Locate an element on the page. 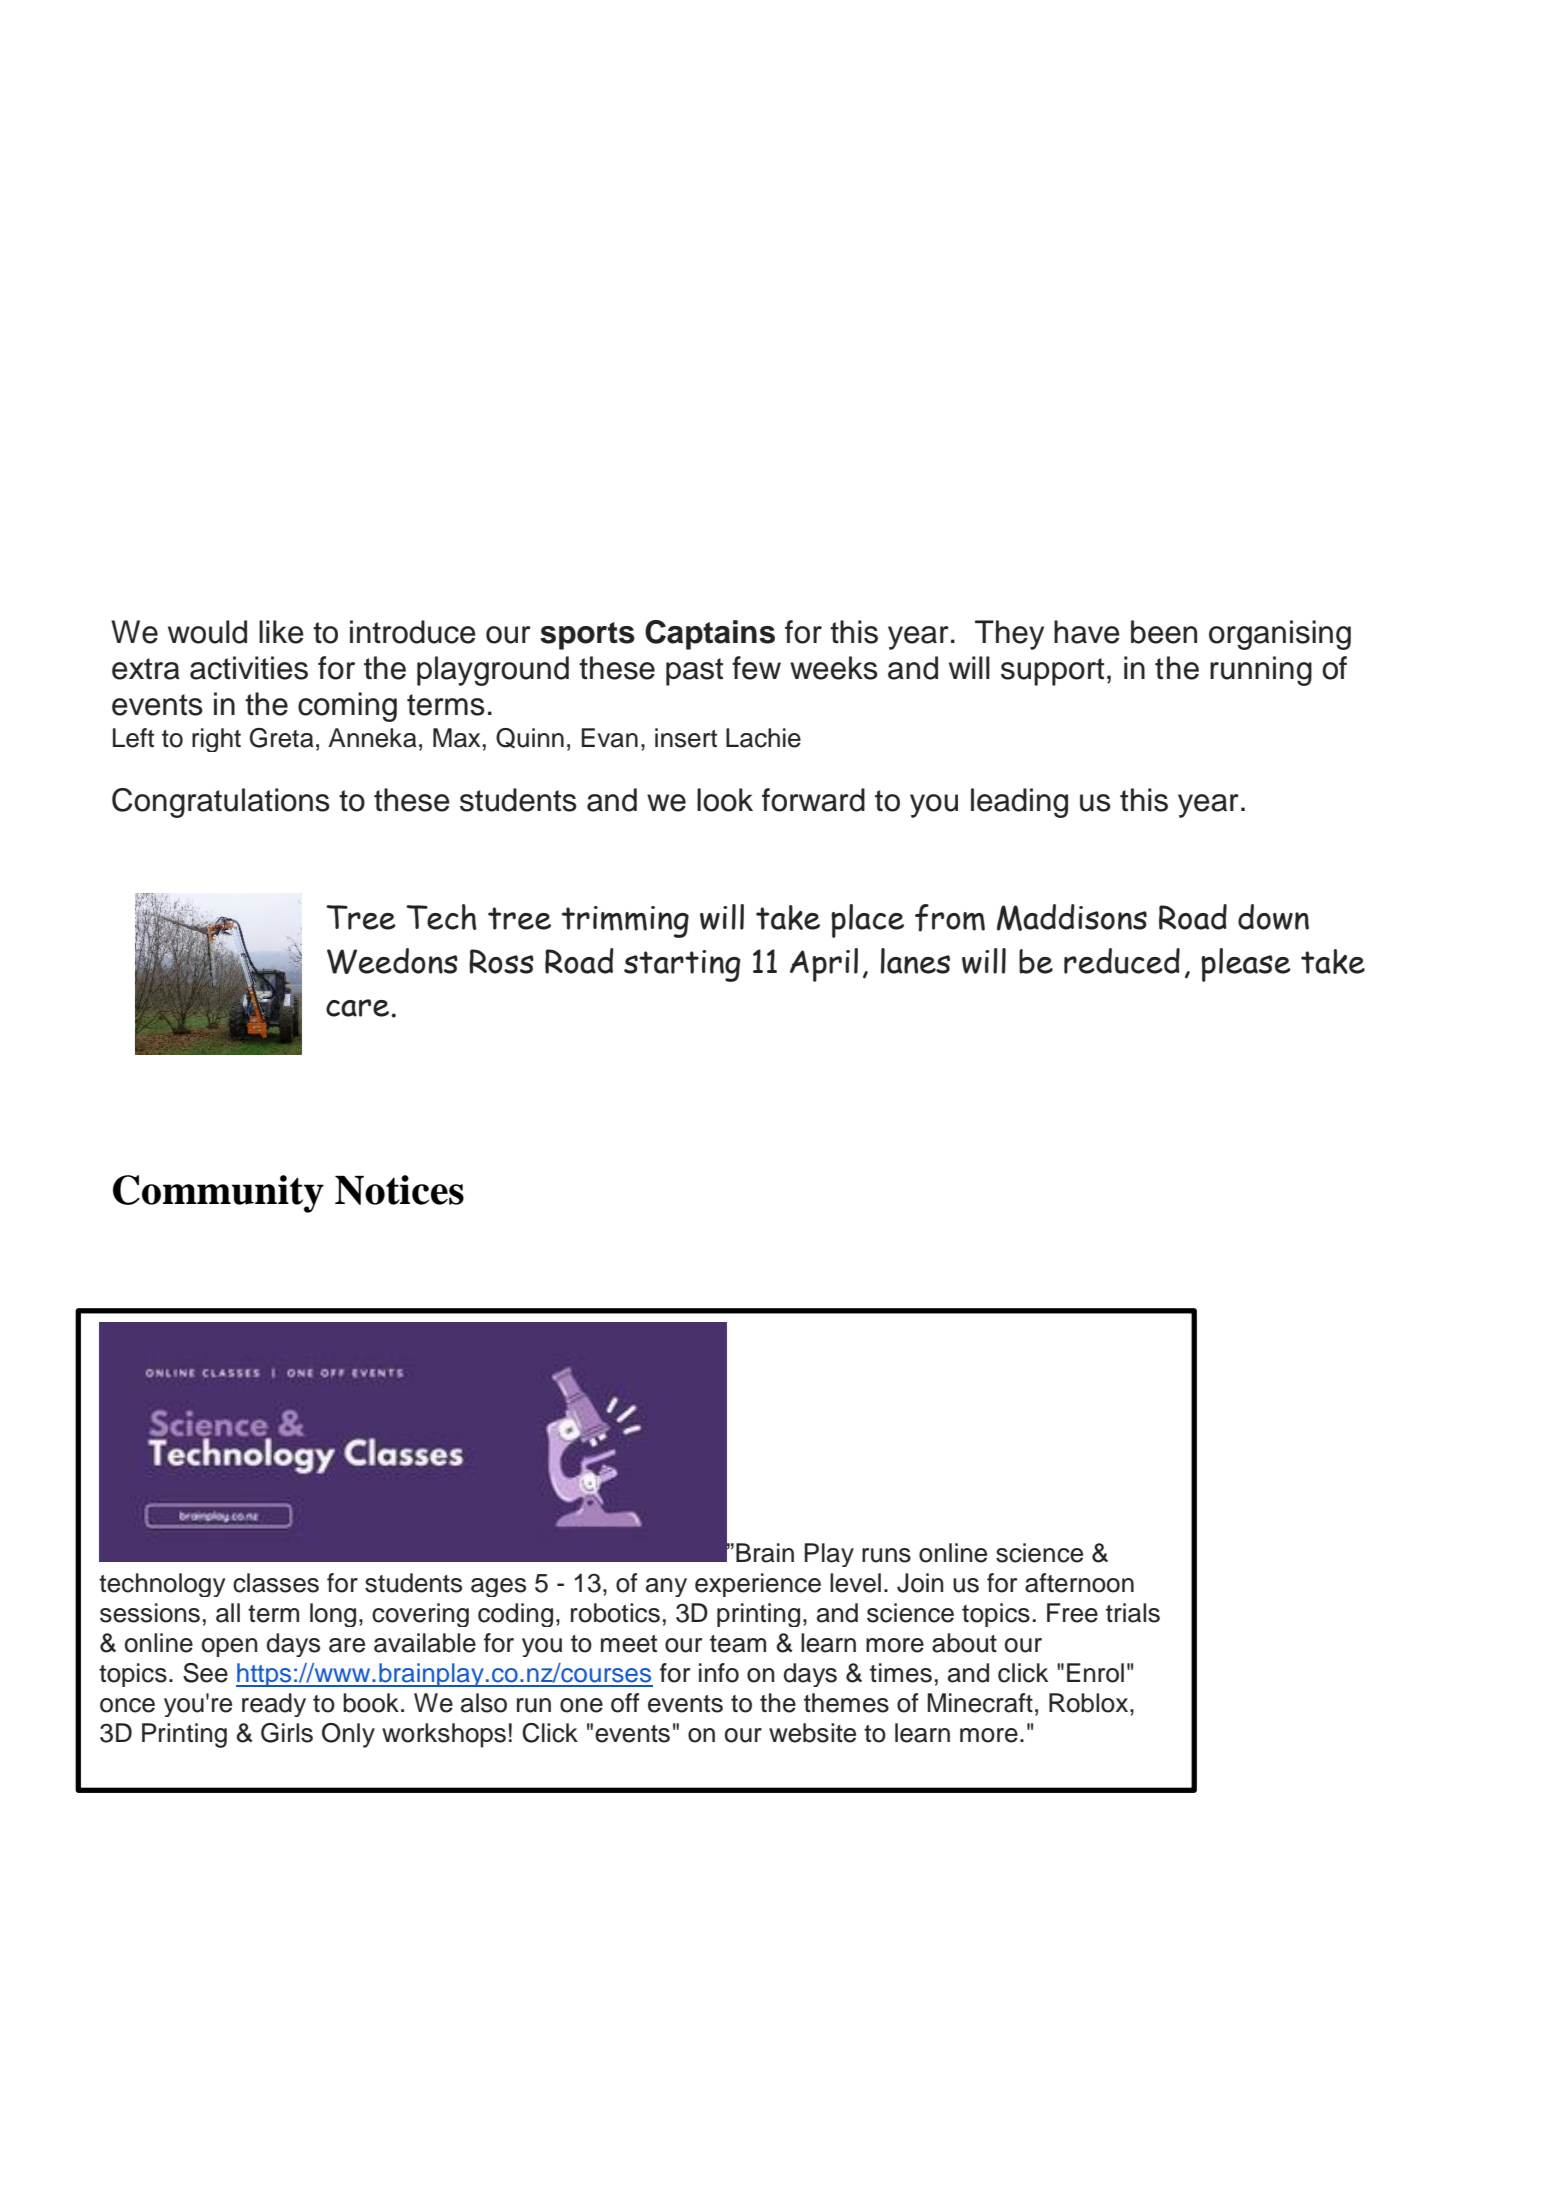 This page has width=1554, height=2197. ready is located at coordinates (274, 1705).
